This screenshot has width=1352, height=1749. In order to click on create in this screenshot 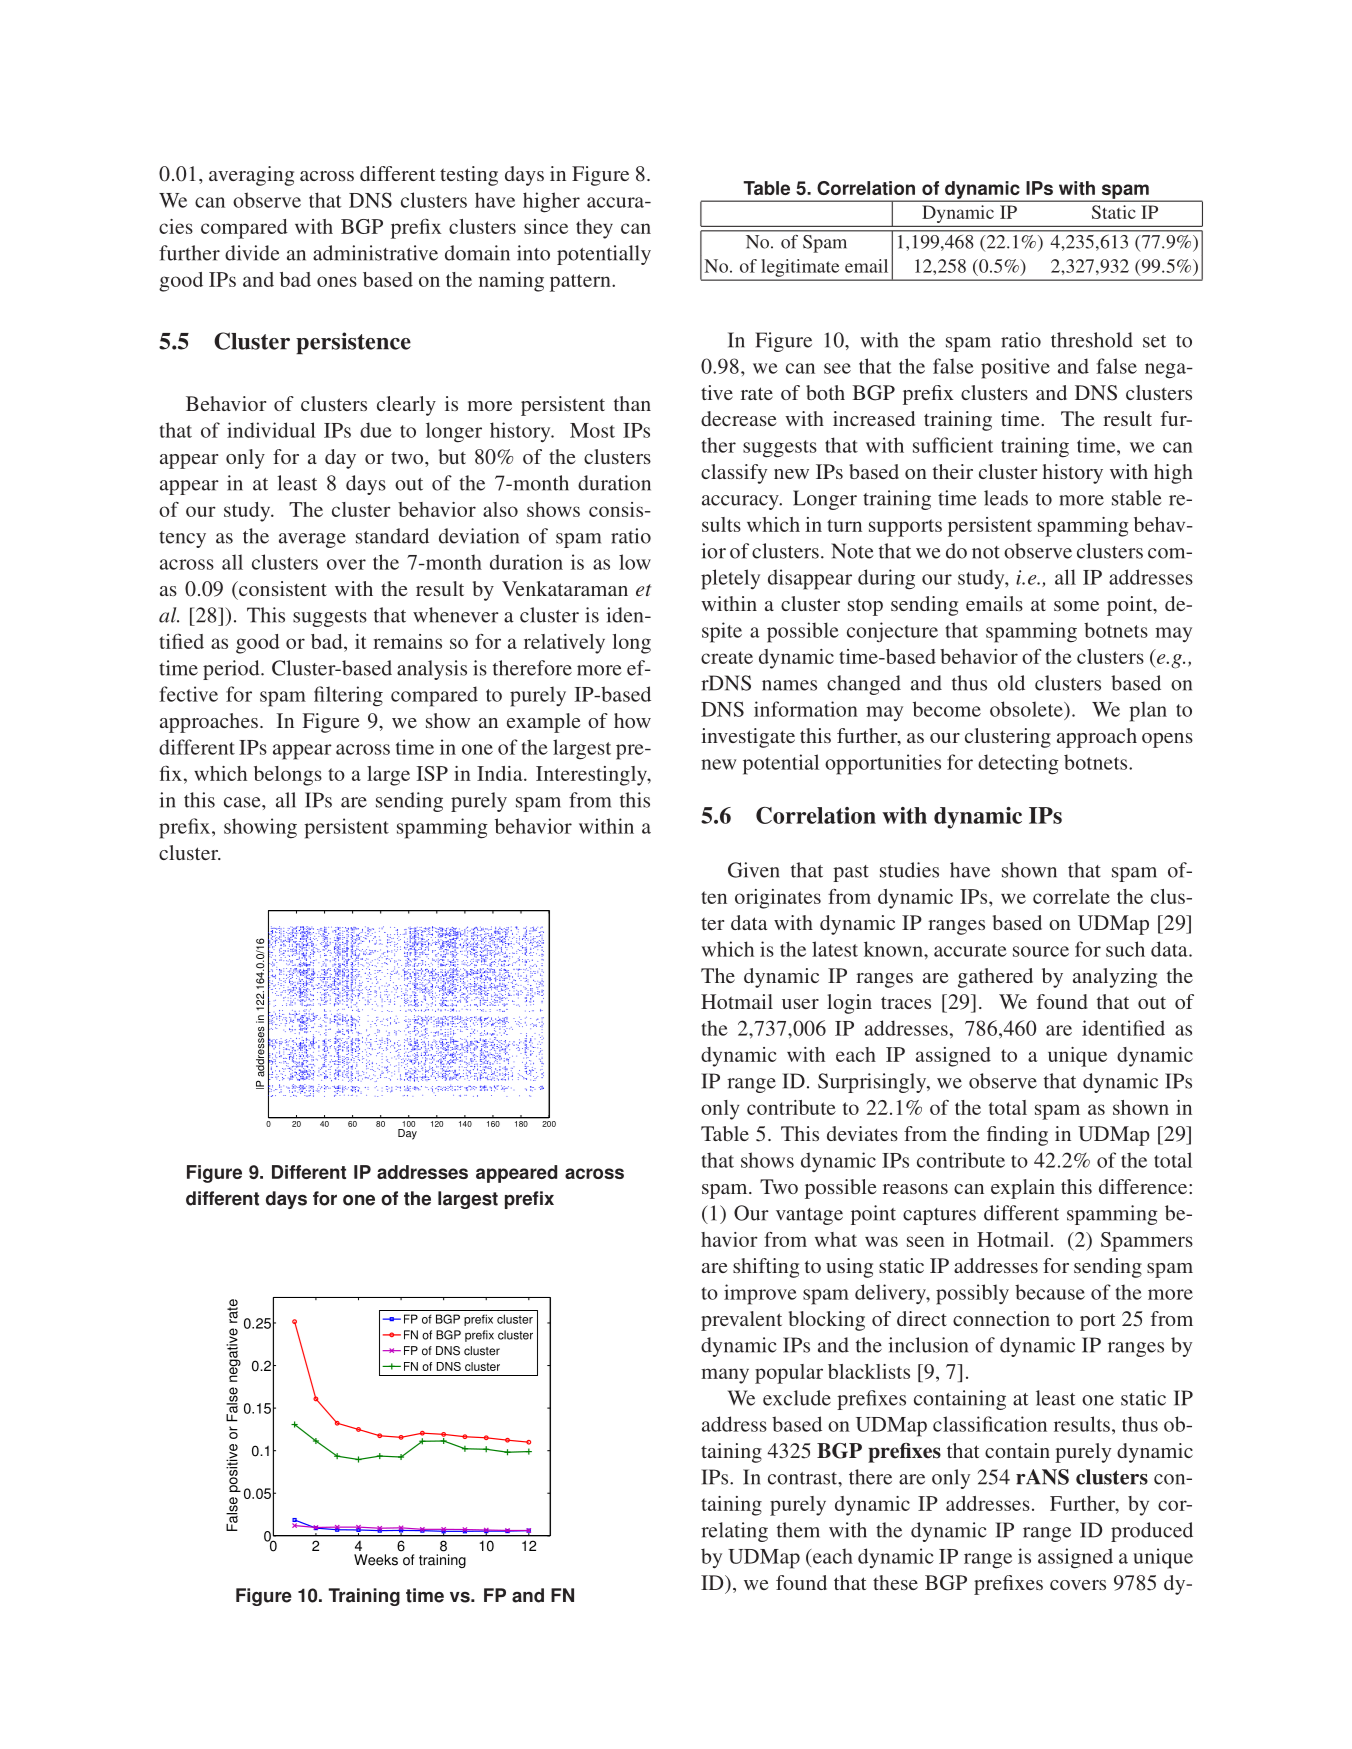, I will do `click(727, 657)`.
